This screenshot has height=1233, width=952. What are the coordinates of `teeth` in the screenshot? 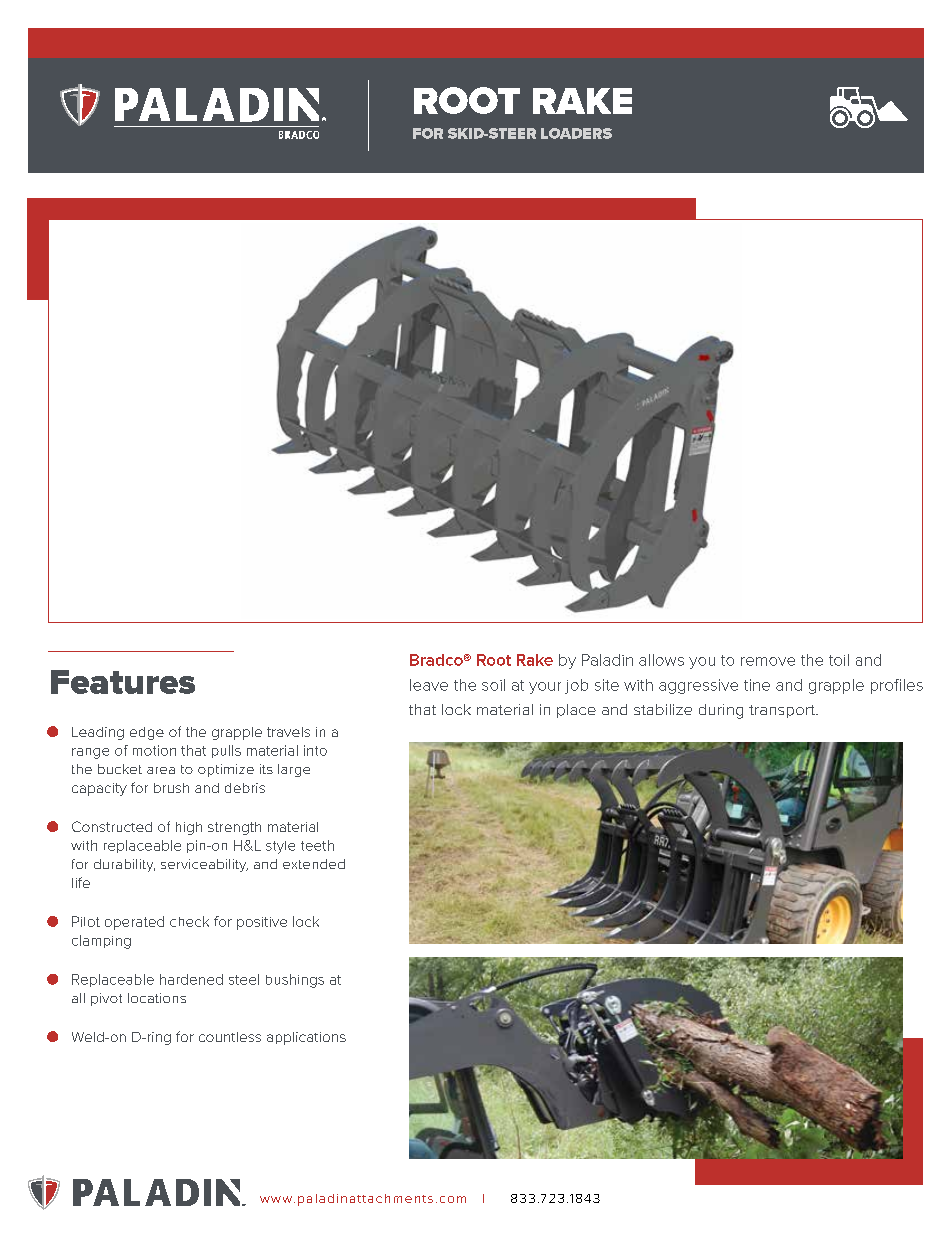 It's located at (317, 845).
